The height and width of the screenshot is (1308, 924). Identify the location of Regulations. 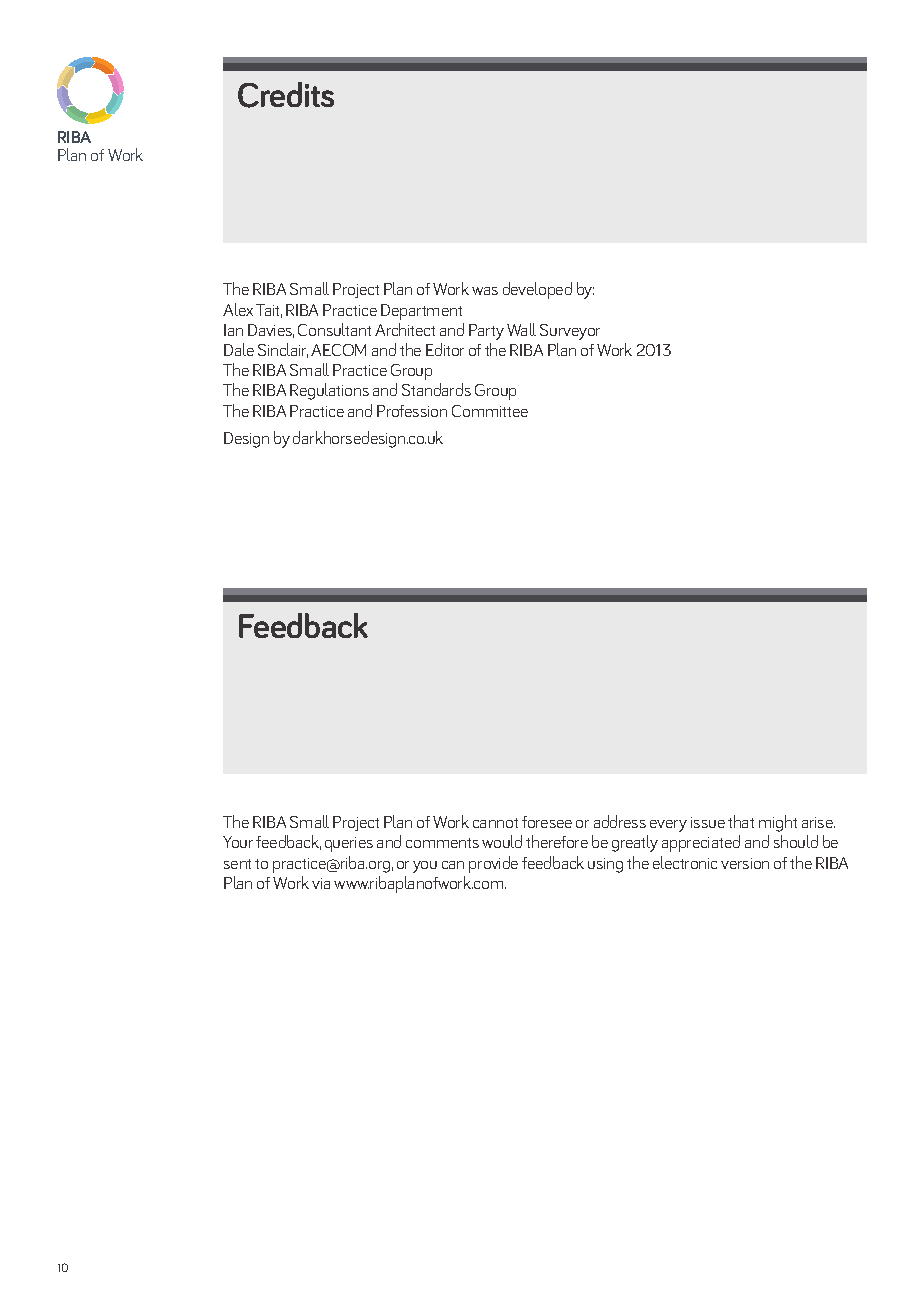
(329, 391).
